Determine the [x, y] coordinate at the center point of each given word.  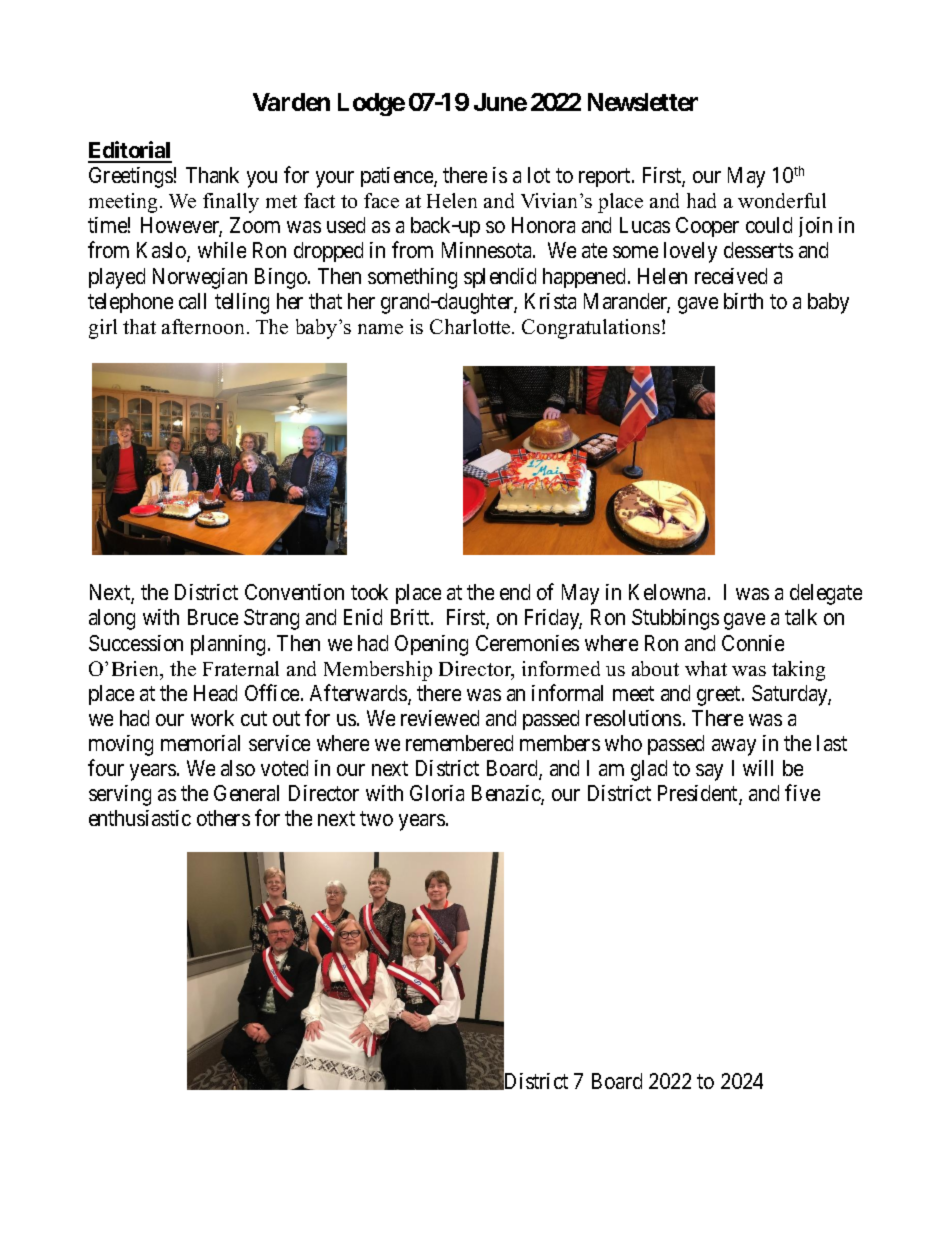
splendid [500, 278]
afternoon [205, 326]
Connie [753, 643]
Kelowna [669, 592]
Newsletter [643, 102]
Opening [431, 645]
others [223, 818]
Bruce [213, 617]
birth [743, 301]
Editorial [130, 151]
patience [398, 177]
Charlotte [471, 326]
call [192, 301]
